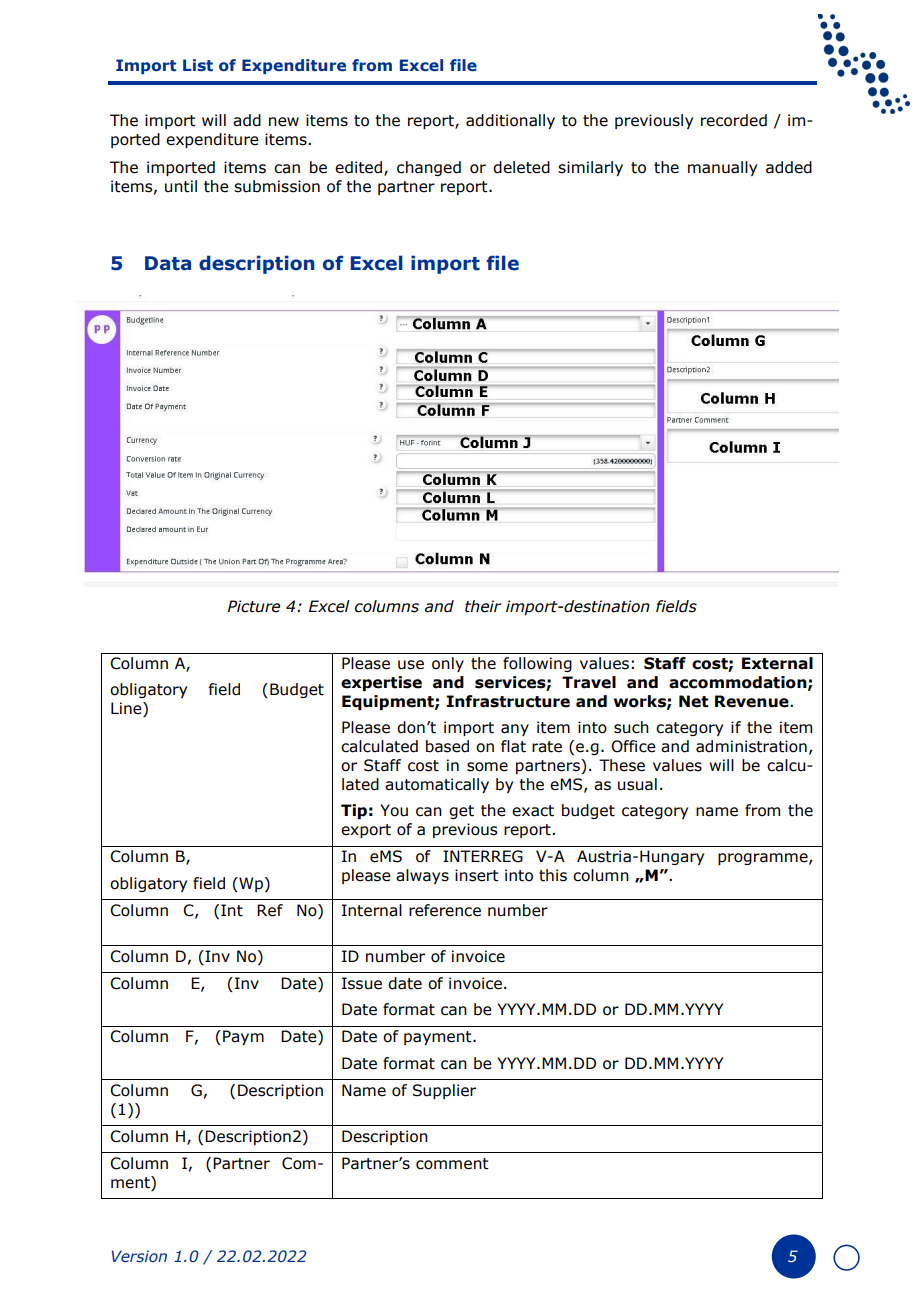 This screenshot has height=1308, width=924. Describe the element at coordinates (366, 831) in the screenshot. I see `export` at that location.
